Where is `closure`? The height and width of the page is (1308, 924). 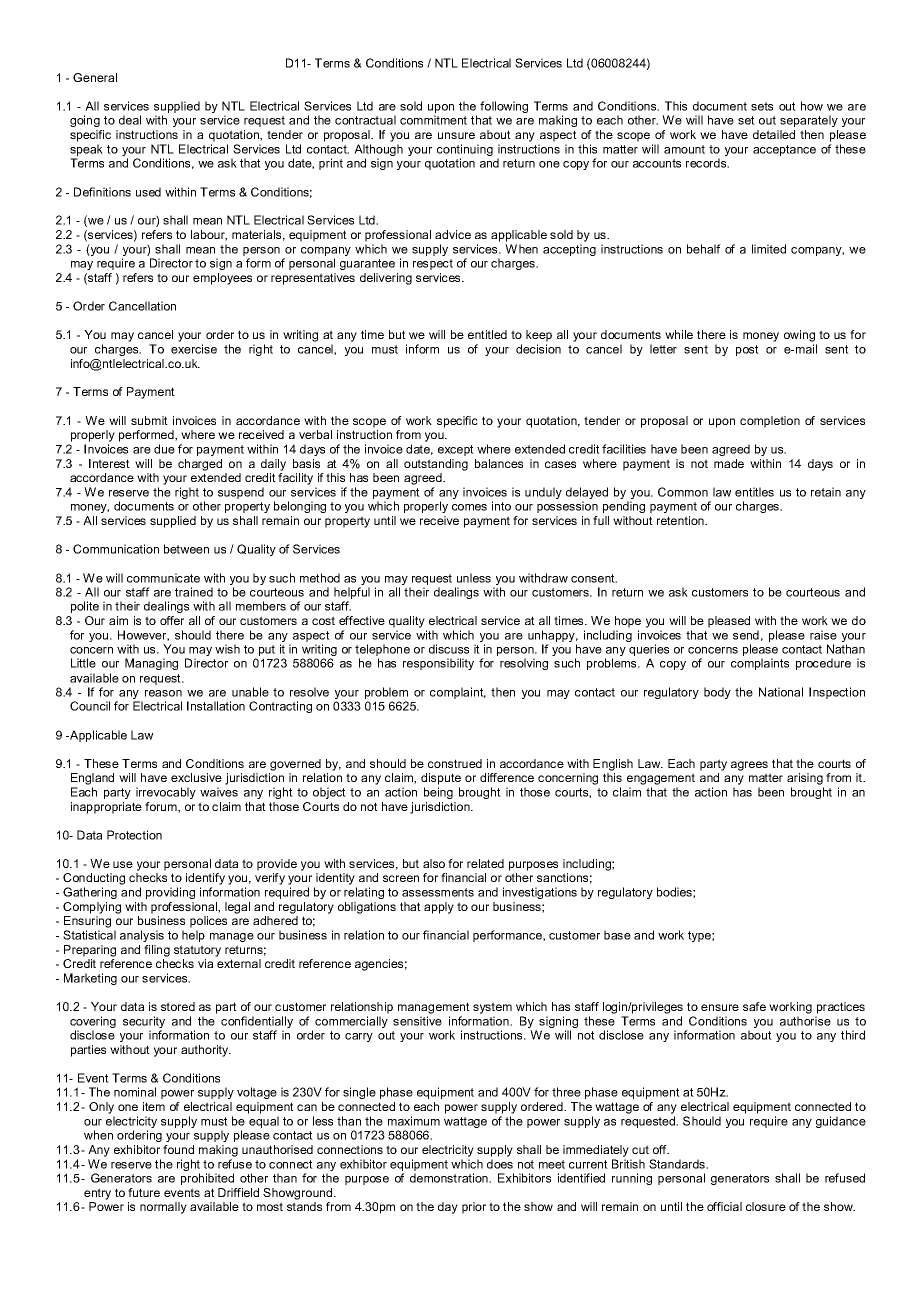 closure is located at coordinates (766, 1206).
